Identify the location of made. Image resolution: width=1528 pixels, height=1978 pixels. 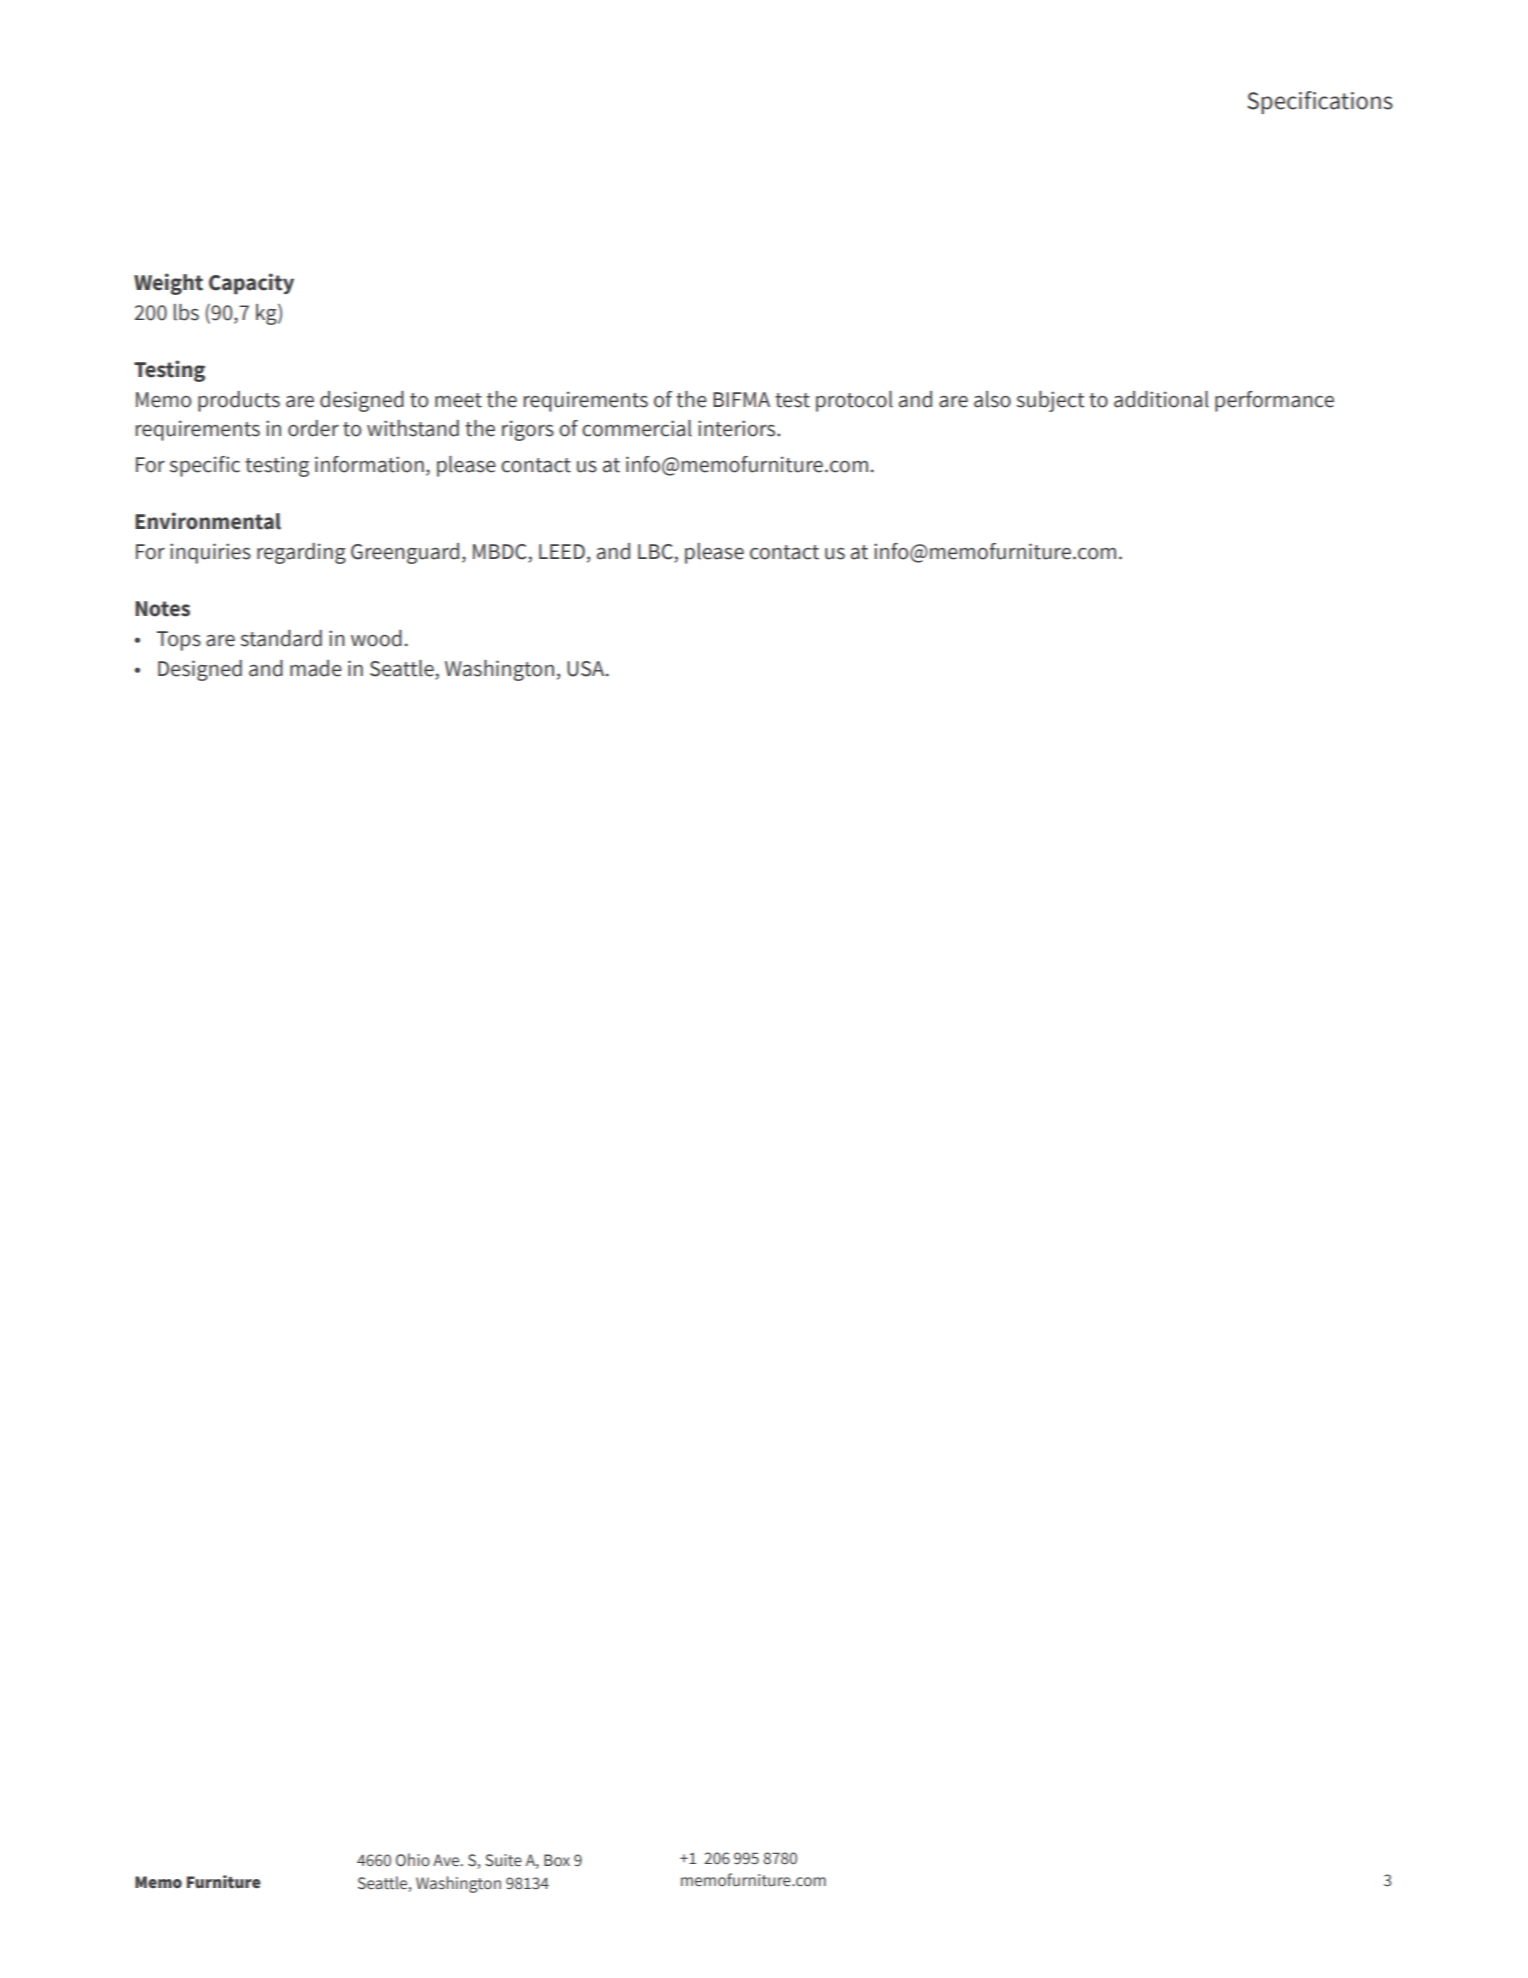
(316, 668).
